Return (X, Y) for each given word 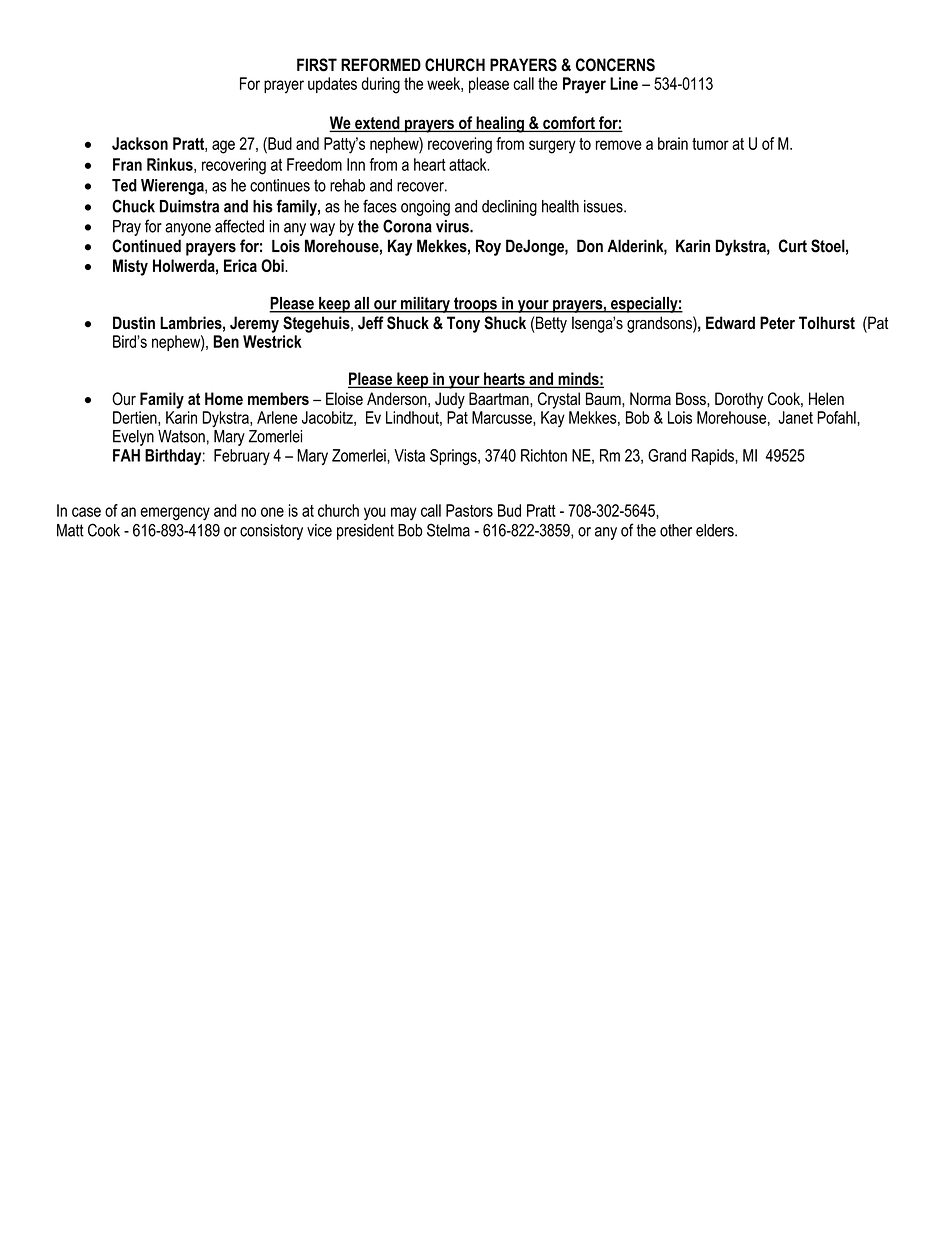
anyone (188, 229)
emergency (175, 514)
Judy (450, 400)
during (381, 85)
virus (453, 226)
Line (624, 83)
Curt (793, 246)
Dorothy (739, 400)
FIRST (317, 65)
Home (224, 398)
